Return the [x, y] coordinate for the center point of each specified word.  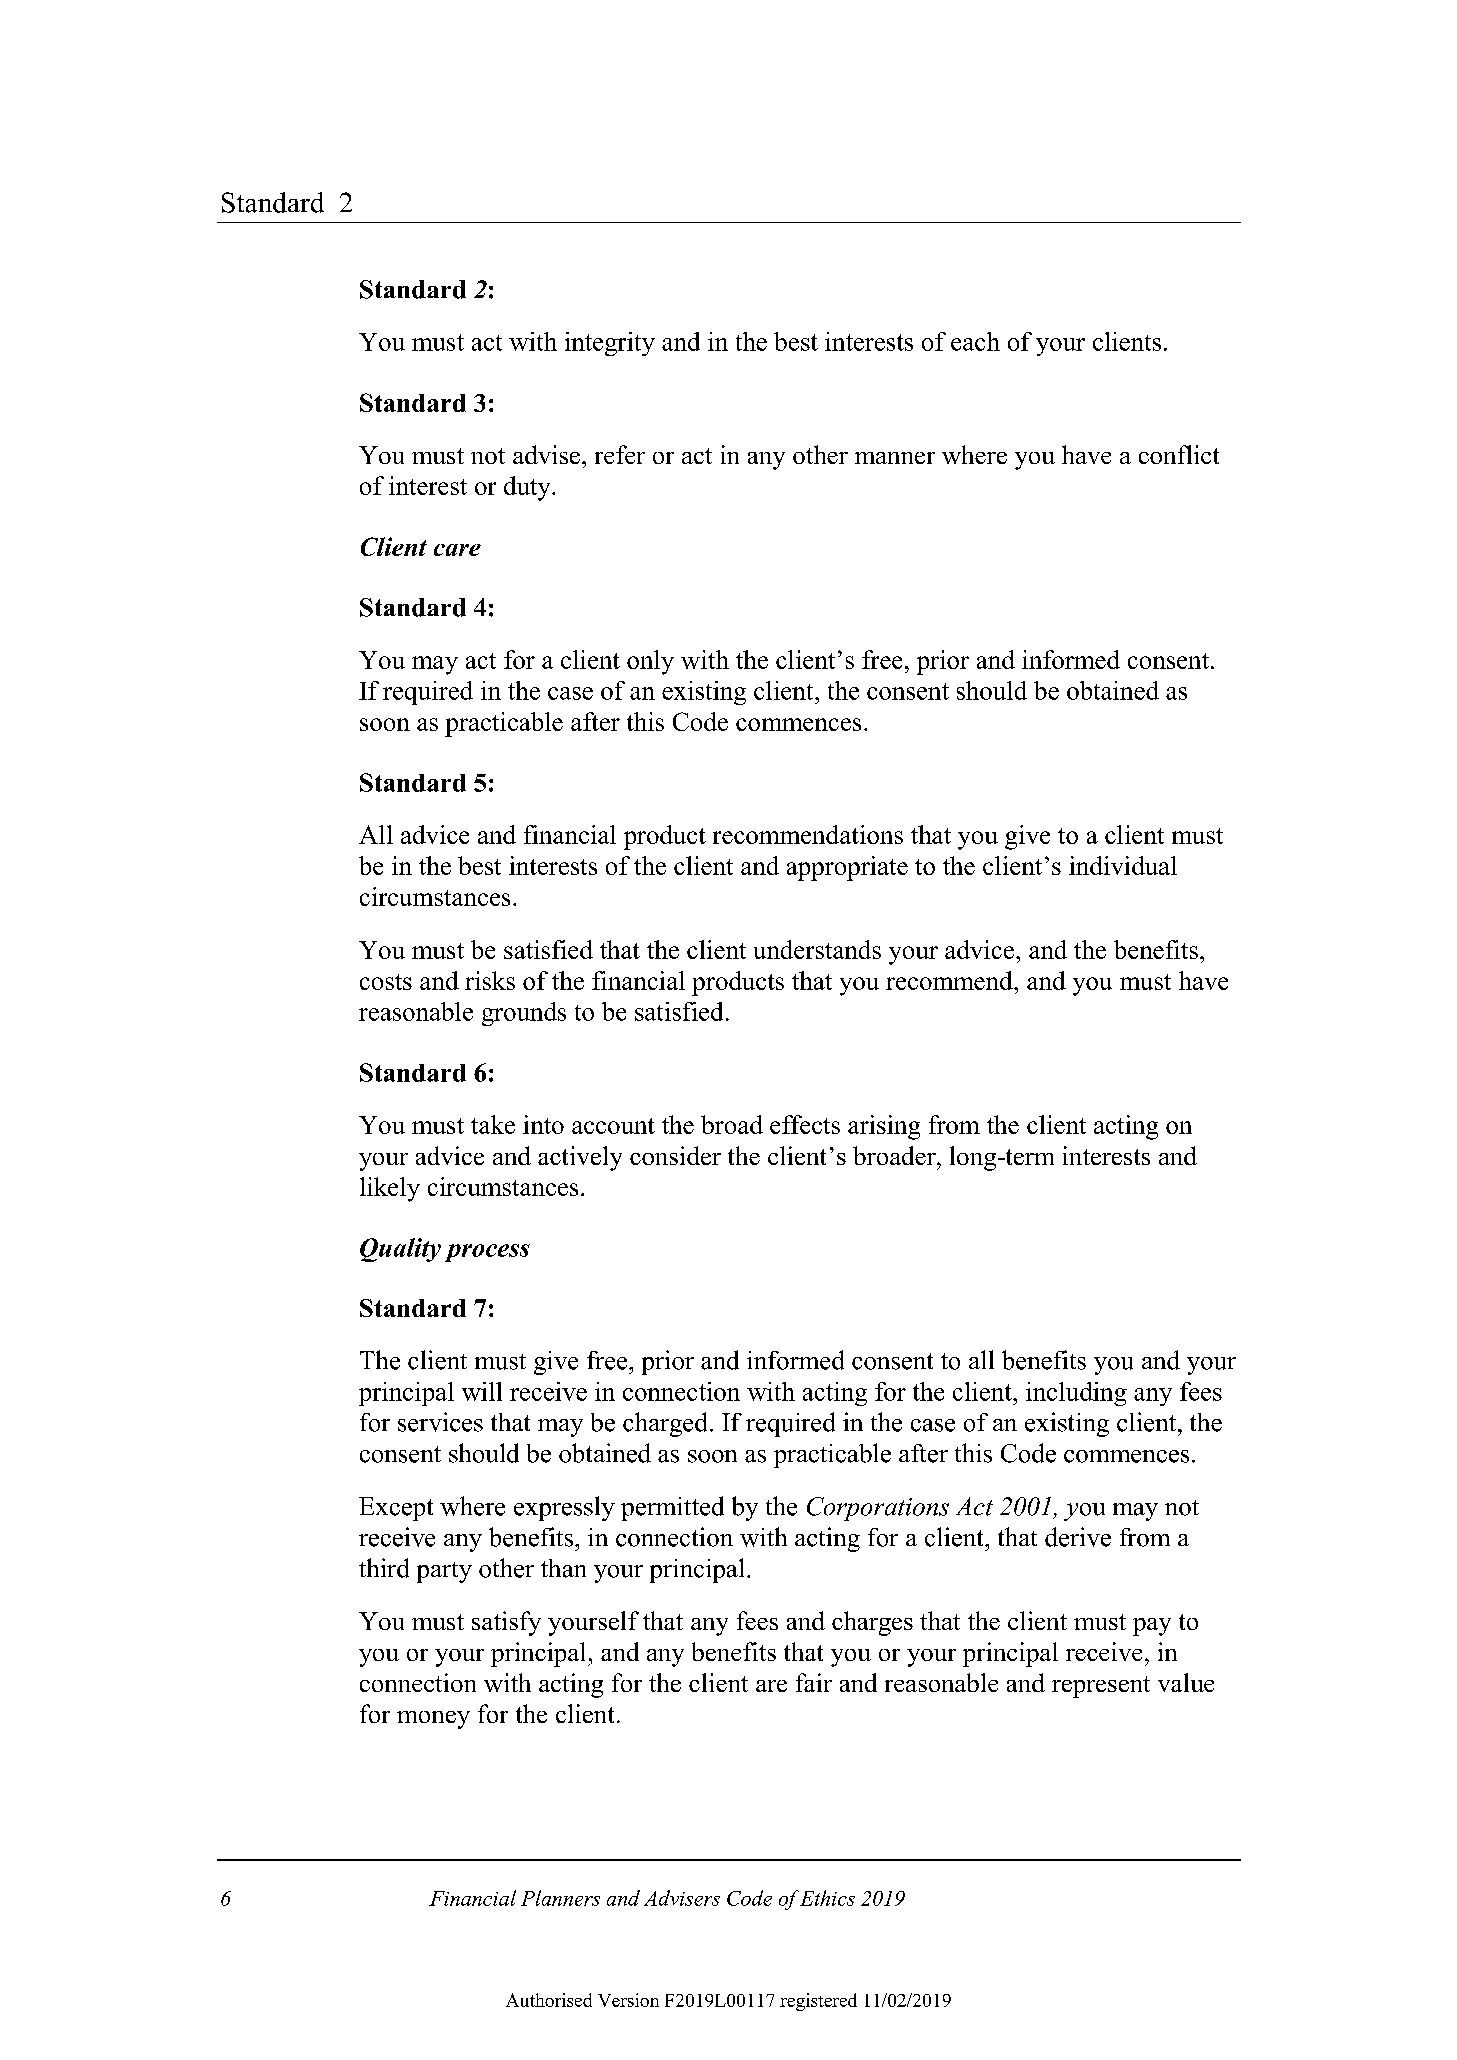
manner [895, 458]
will [482, 1391]
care [457, 550]
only [650, 662]
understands [817, 949]
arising [884, 1127]
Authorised [549, 2000]
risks [490, 980]
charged [665, 1424]
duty [528, 488]
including [1076, 1394]
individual [1123, 865]
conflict [1179, 454]
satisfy [506, 1623]
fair [814, 1682]
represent [1101, 1687]
